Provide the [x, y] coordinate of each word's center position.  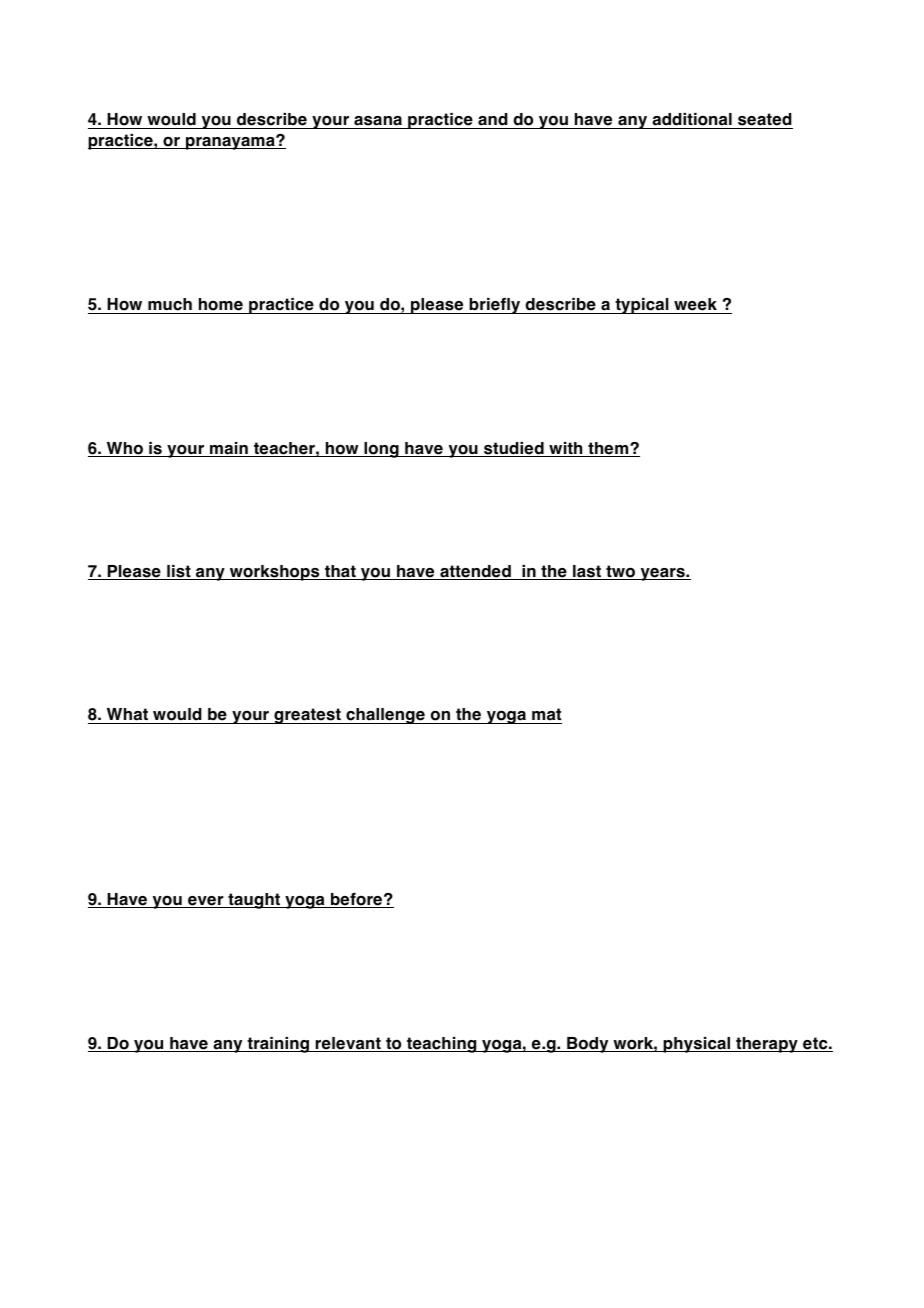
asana [378, 122]
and [493, 121]
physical [697, 1045]
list [179, 572]
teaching [442, 1045]
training [278, 1045]
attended [475, 572]
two [621, 572]
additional [692, 121]
